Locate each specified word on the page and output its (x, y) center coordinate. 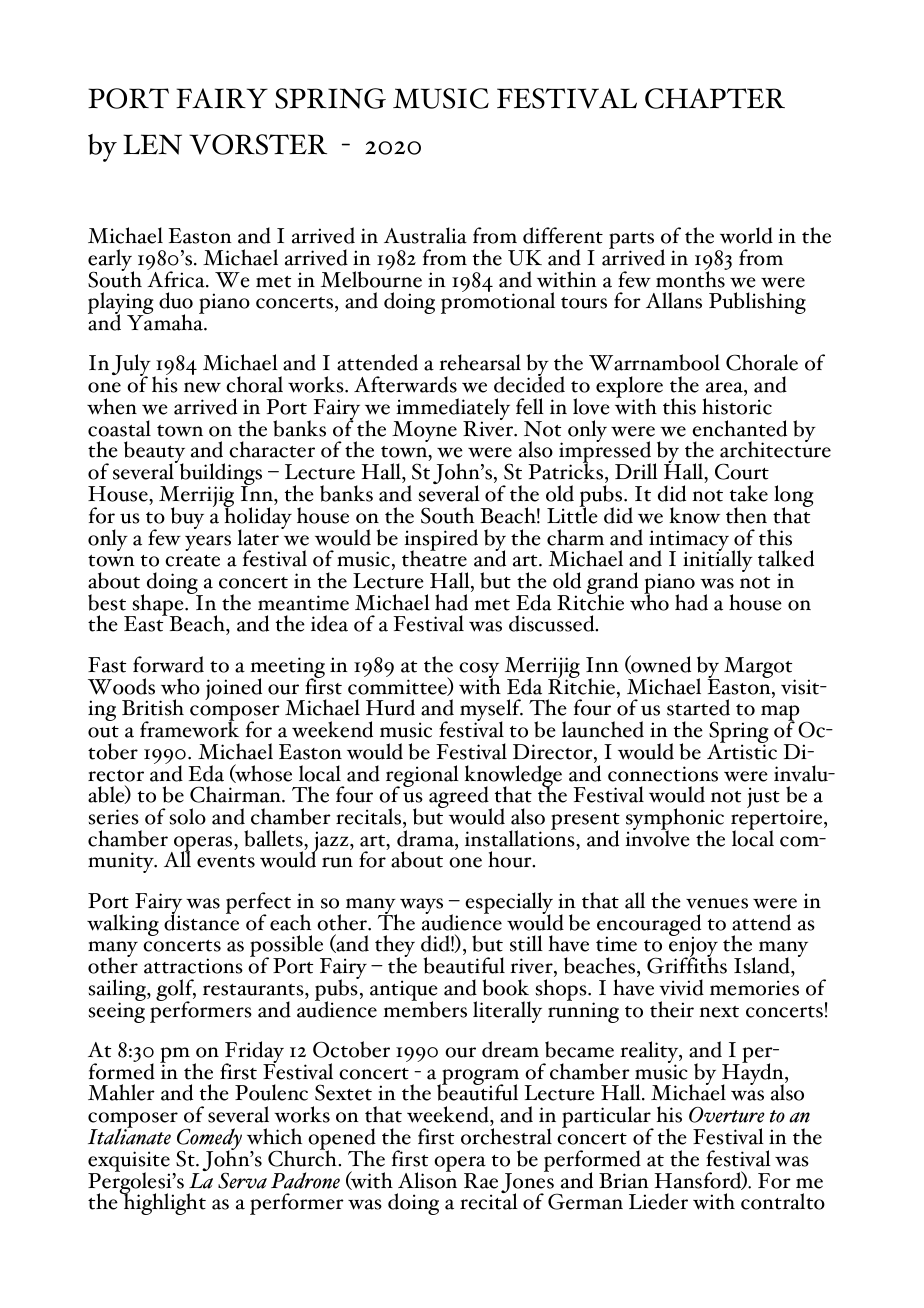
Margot (759, 669)
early (111, 261)
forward (168, 664)
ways (421, 906)
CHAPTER (715, 98)
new (202, 387)
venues (717, 903)
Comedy (209, 1140)
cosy (479, 671)
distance (201, 921)
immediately (452, 410)
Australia (425, 235)
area (725, 387)
